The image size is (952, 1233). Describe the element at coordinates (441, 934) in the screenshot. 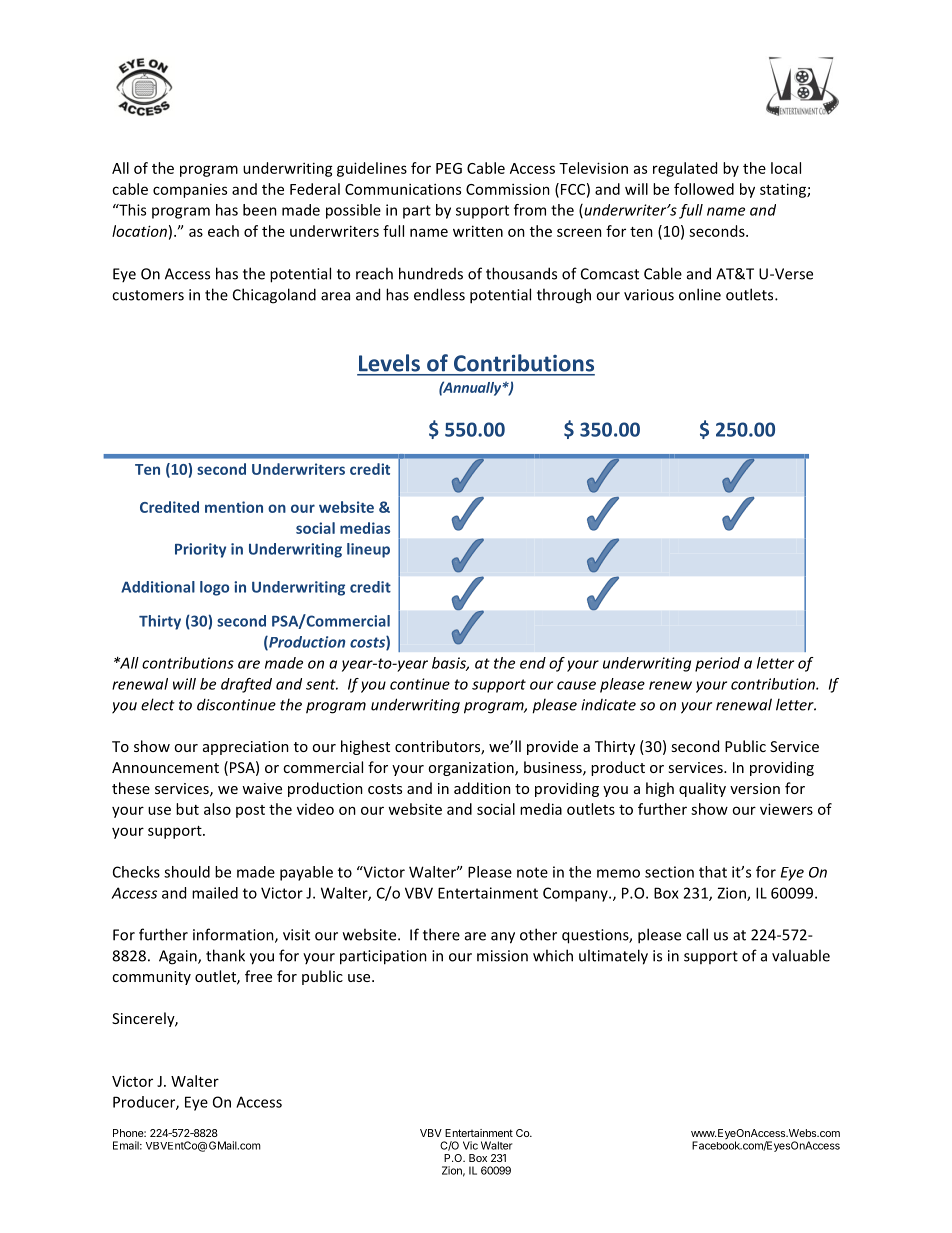

I see `there` at that location.
